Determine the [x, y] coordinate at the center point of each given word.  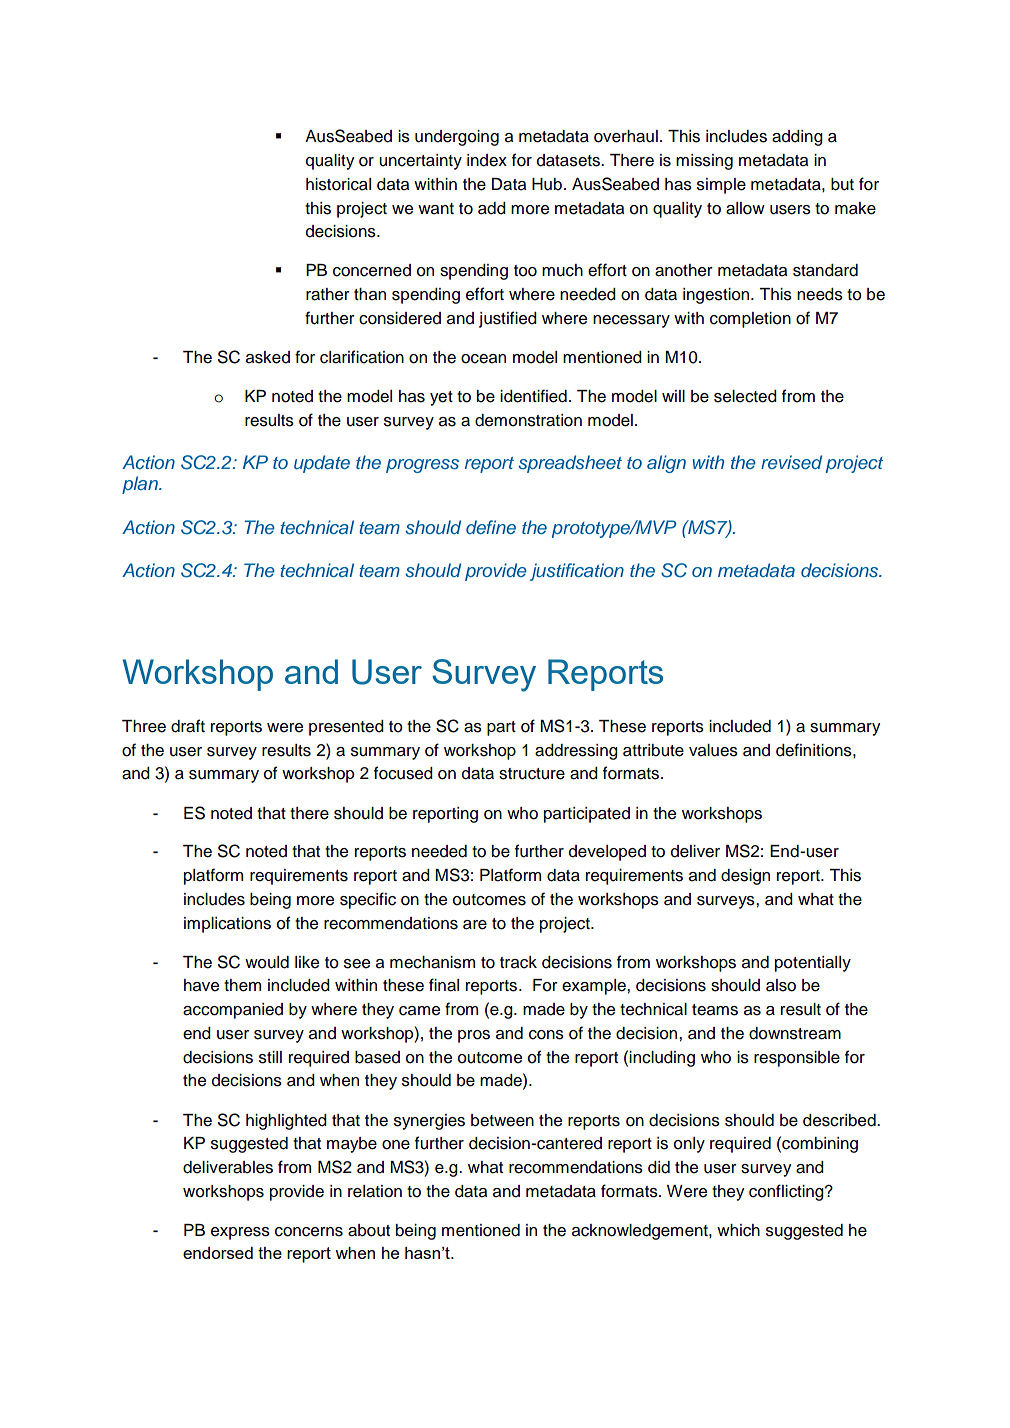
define [491, 527]
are [475, 925]
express [240, 1233]
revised [791, 462]
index [487, 160]
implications [227, 925]
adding [797, 138]
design [745, 877]
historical [338, 184]
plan [141, 485]
